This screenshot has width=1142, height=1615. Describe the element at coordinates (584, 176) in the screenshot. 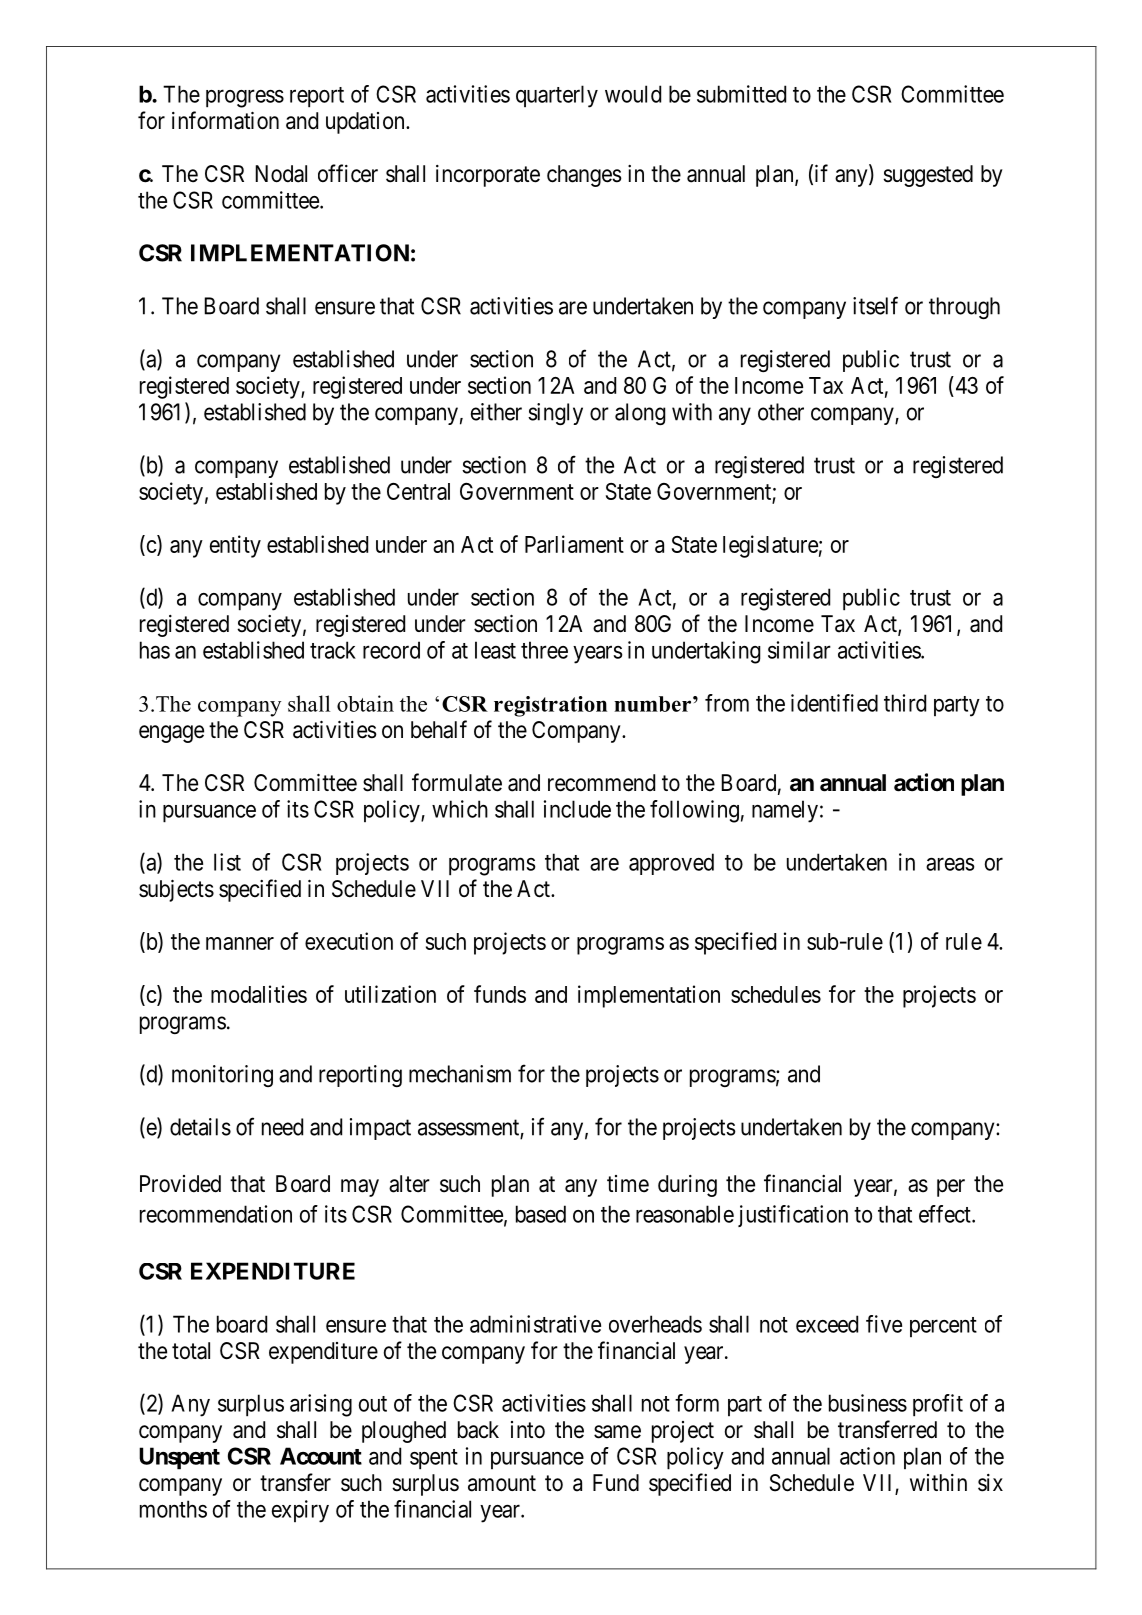

I see `changes` at that location.
